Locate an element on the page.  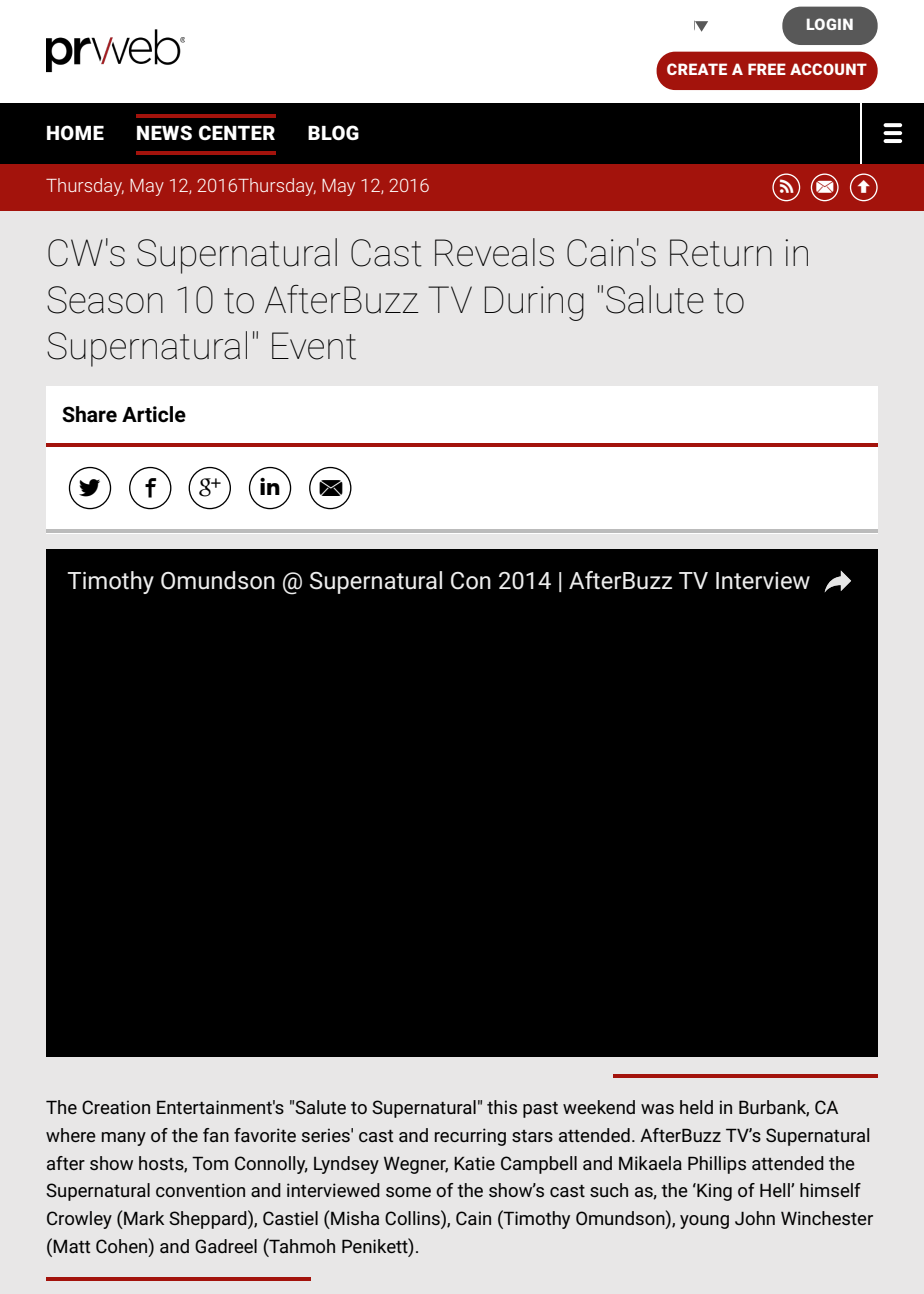
Return is located at coordinates (721, 253).
